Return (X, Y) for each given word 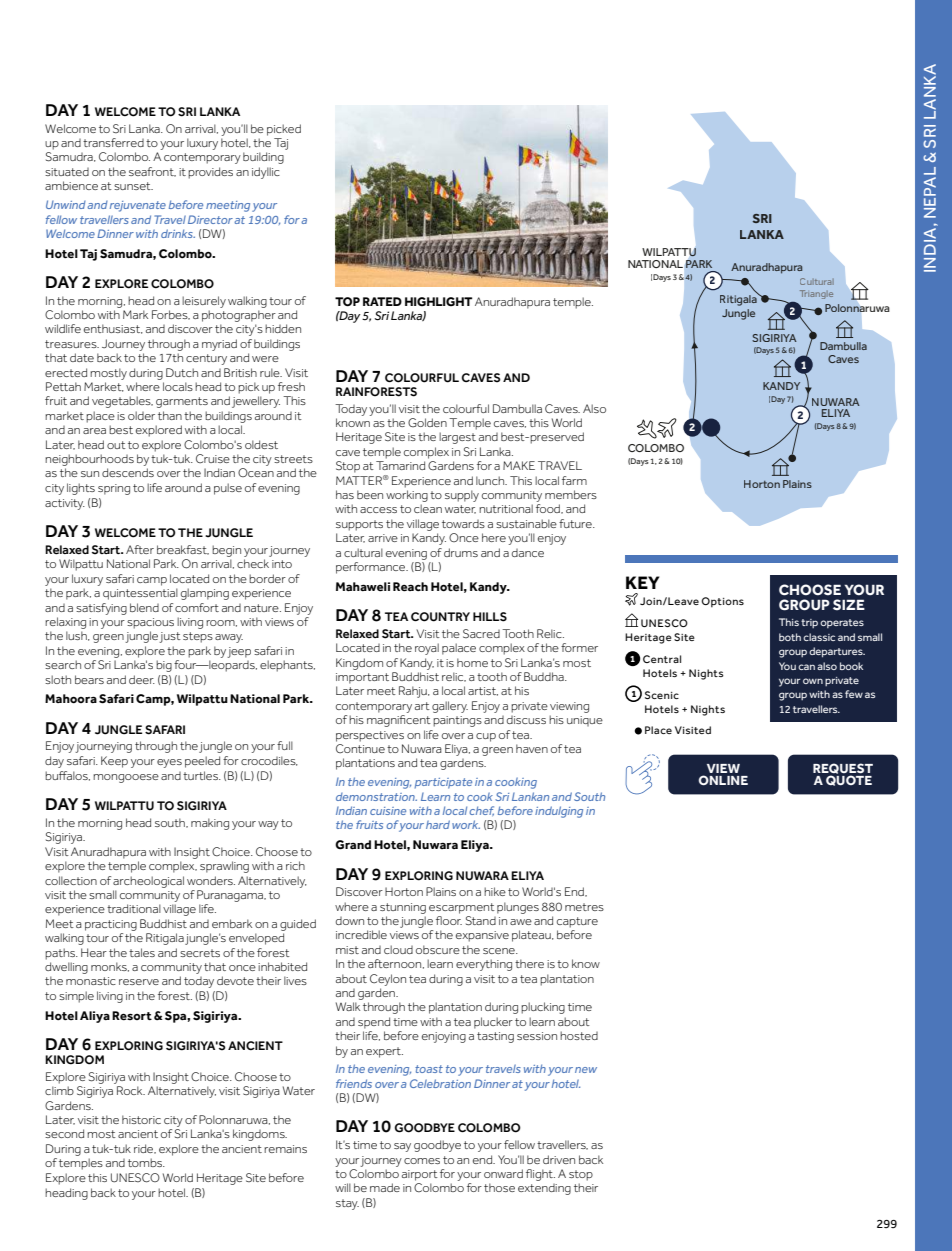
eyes (169, 763)
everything (484, 965)
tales (142, 952)
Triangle (816, 294)
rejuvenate (138, 206)
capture (577, 922)
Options (722, 602)
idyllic (266, 173)
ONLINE (723, 780)
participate (443, 783)
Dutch (182, 372)
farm (574, 480)
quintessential (140, 594)
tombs (146, 1162)
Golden (427, 422)
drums (461, 552)
